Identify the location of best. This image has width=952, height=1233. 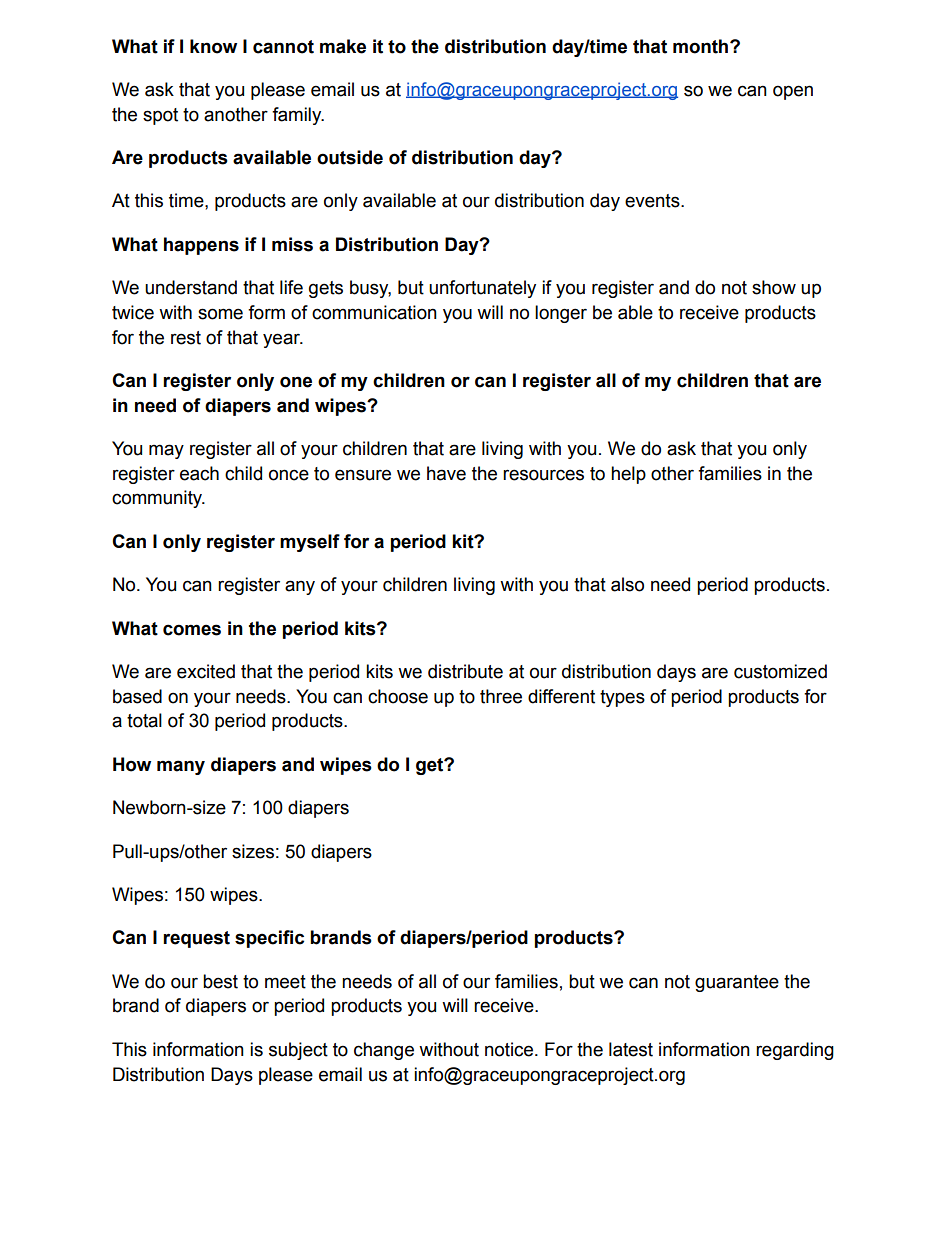
(220, 981).
